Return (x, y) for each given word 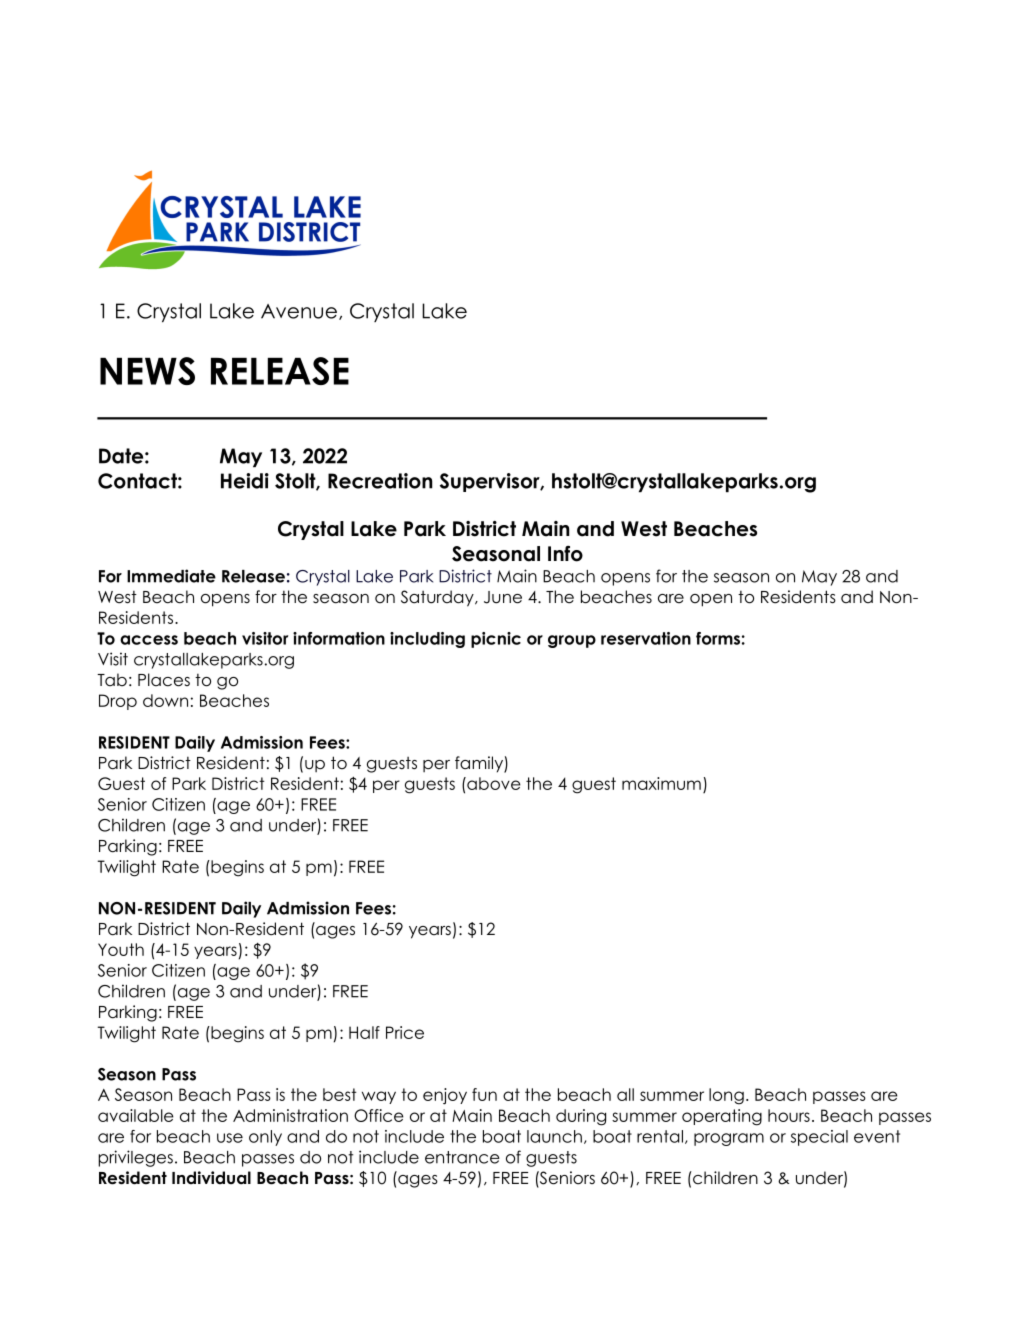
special (819, 1138)
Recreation (380, 481)
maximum (661, 783)
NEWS (147, 371)
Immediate (171, 576)
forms (718, 638)
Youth (121, 949)
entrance (462, 1157)
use (230, 1138)
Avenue (299, 311)
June (503, 597)
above (493, 783)
